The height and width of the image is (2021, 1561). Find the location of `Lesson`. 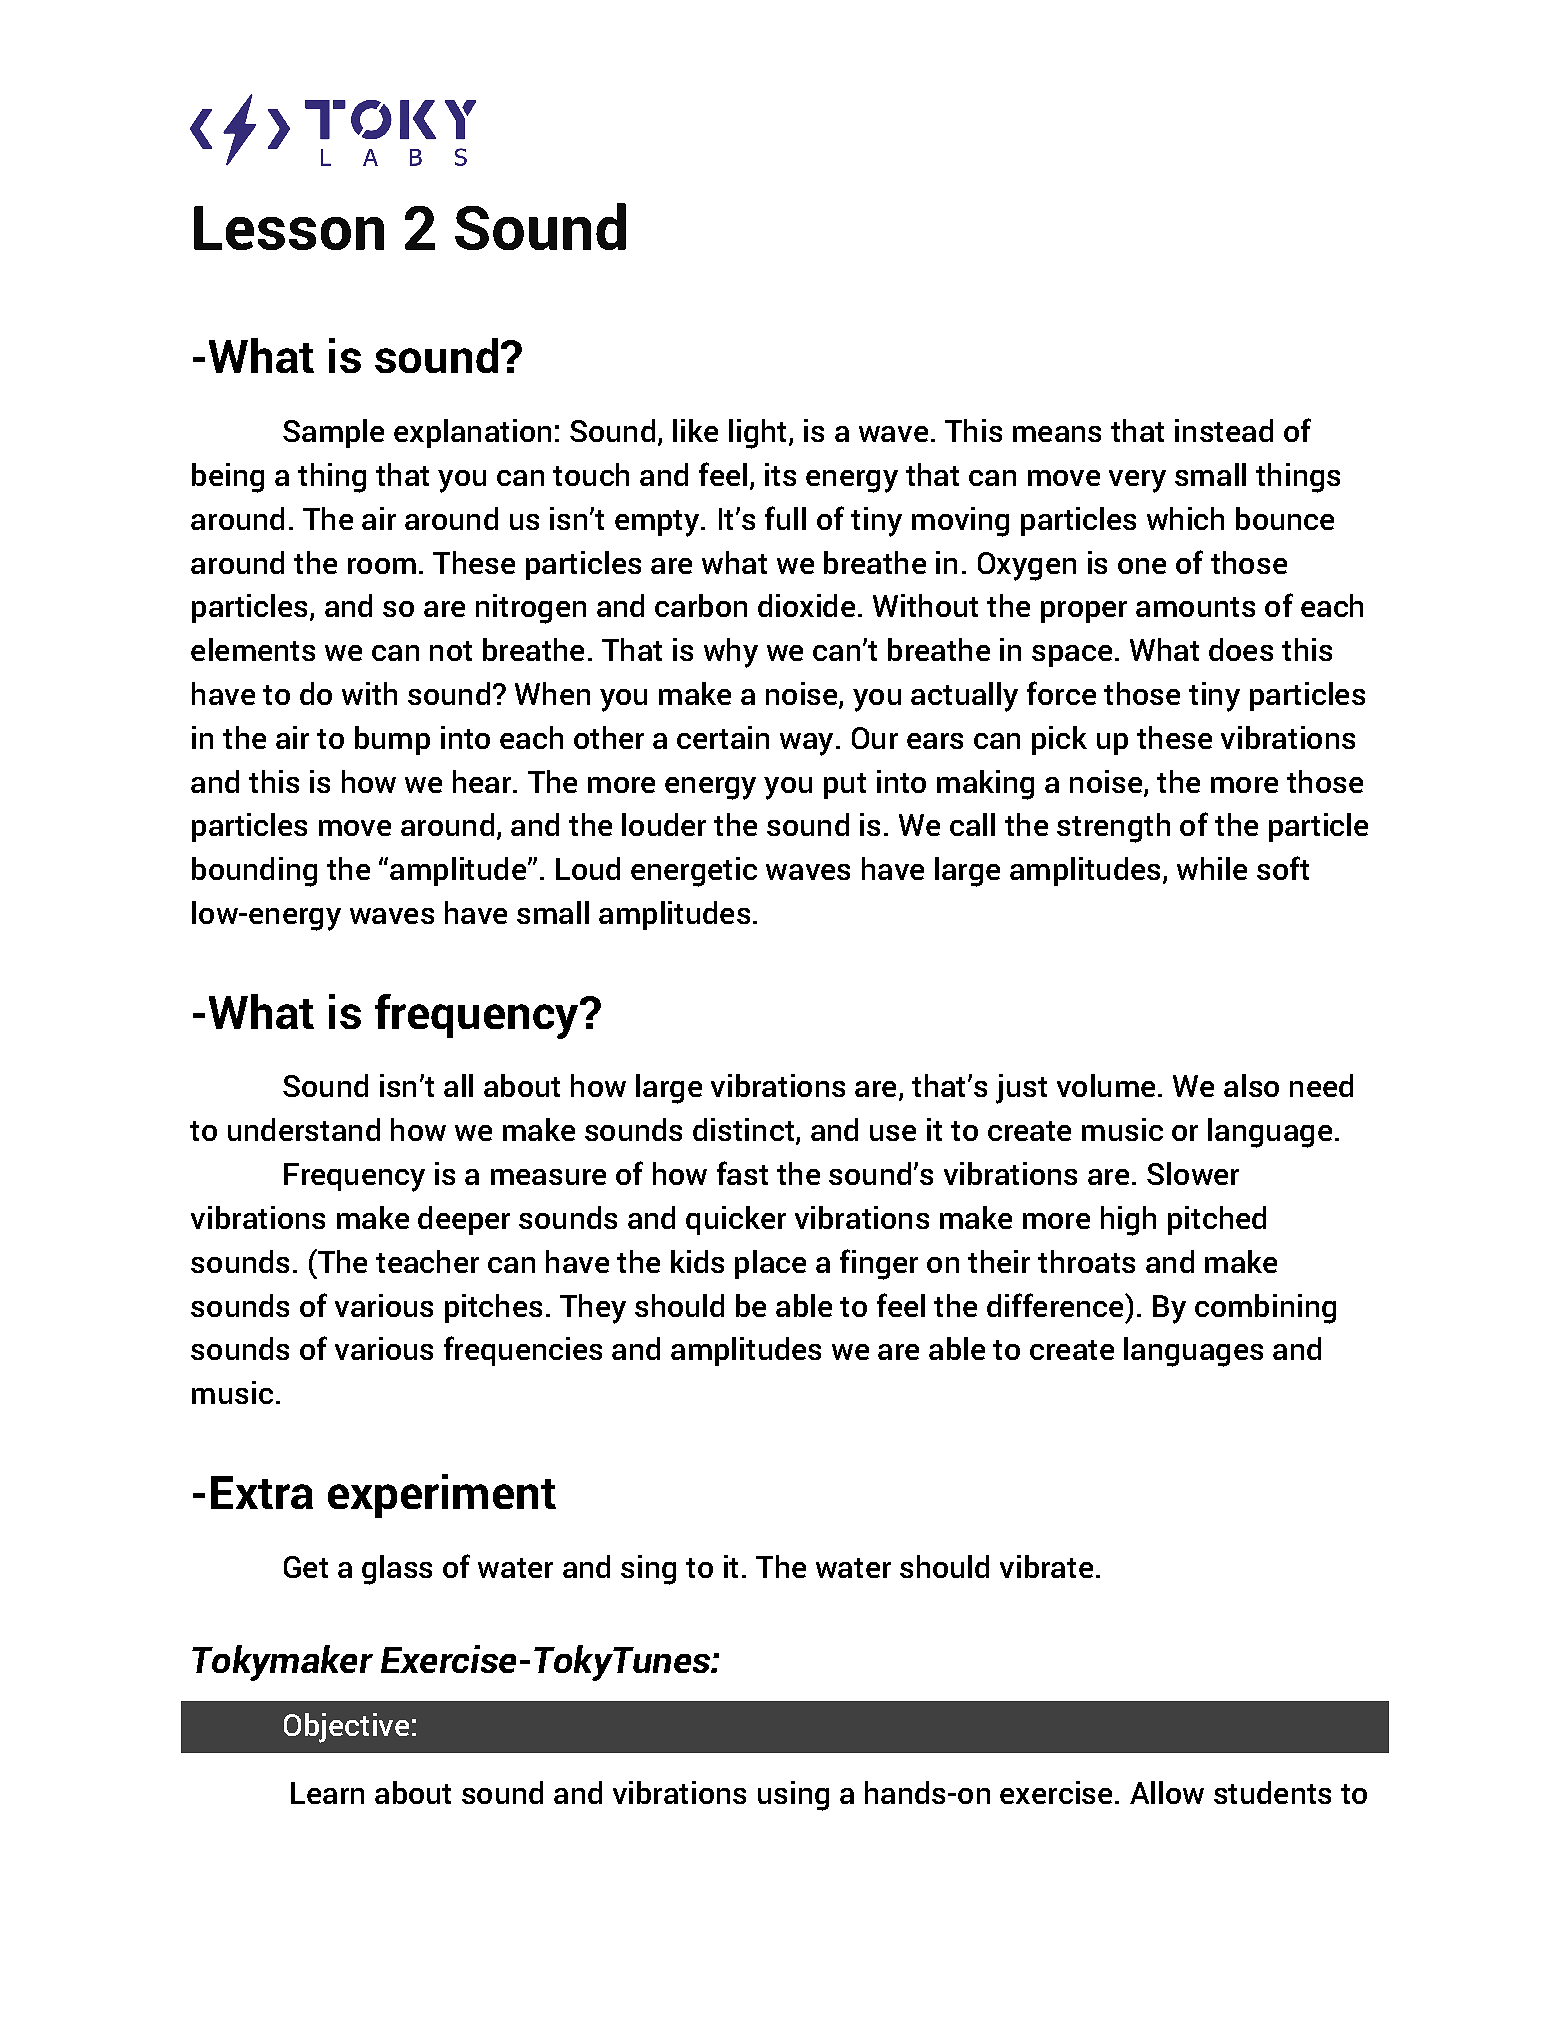

Lesson is located at coordinates (289, 228).
